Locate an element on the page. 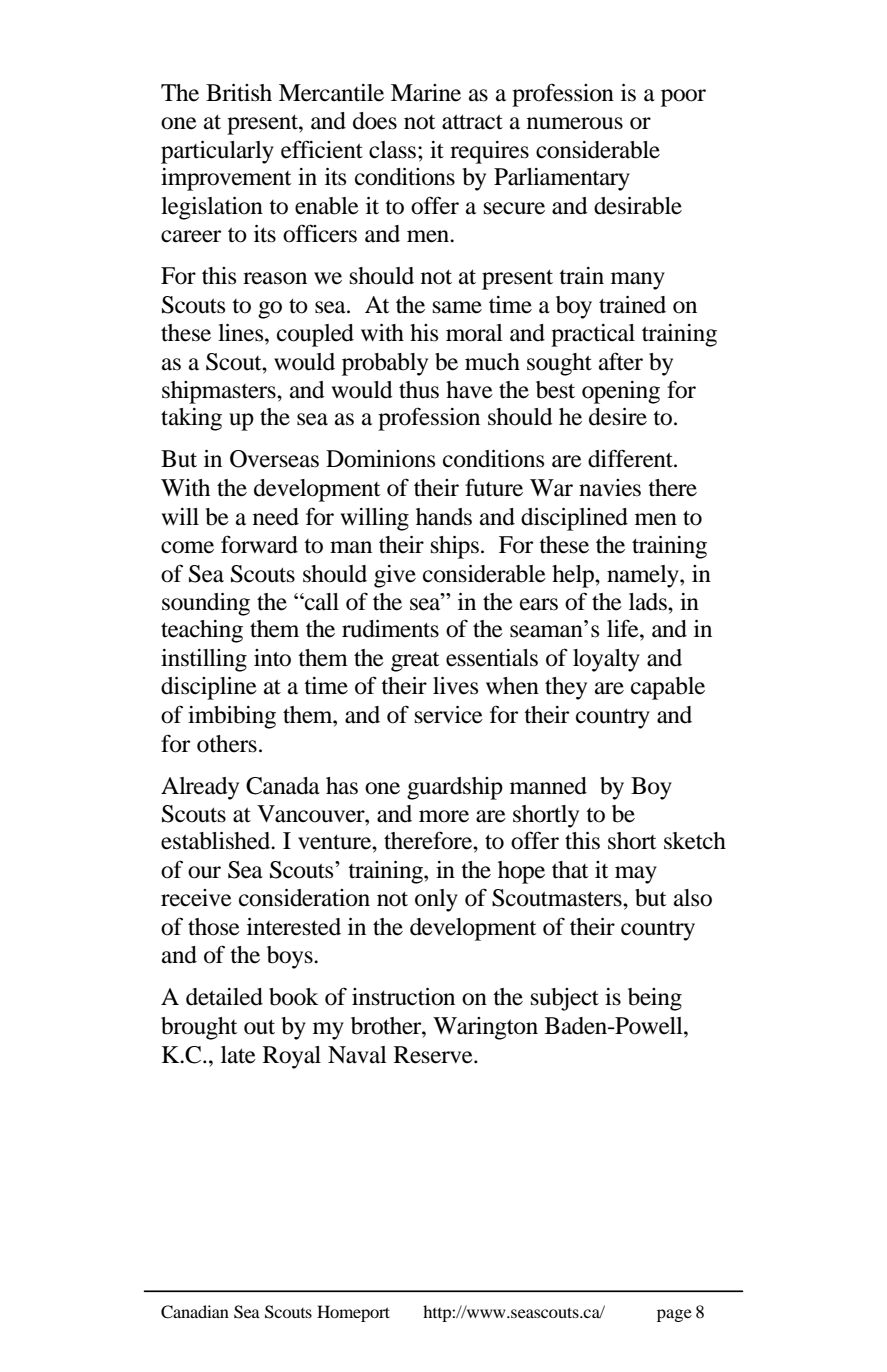 The height and width of the document is (1372, 887). poor is located at coordinates (683, 98).
